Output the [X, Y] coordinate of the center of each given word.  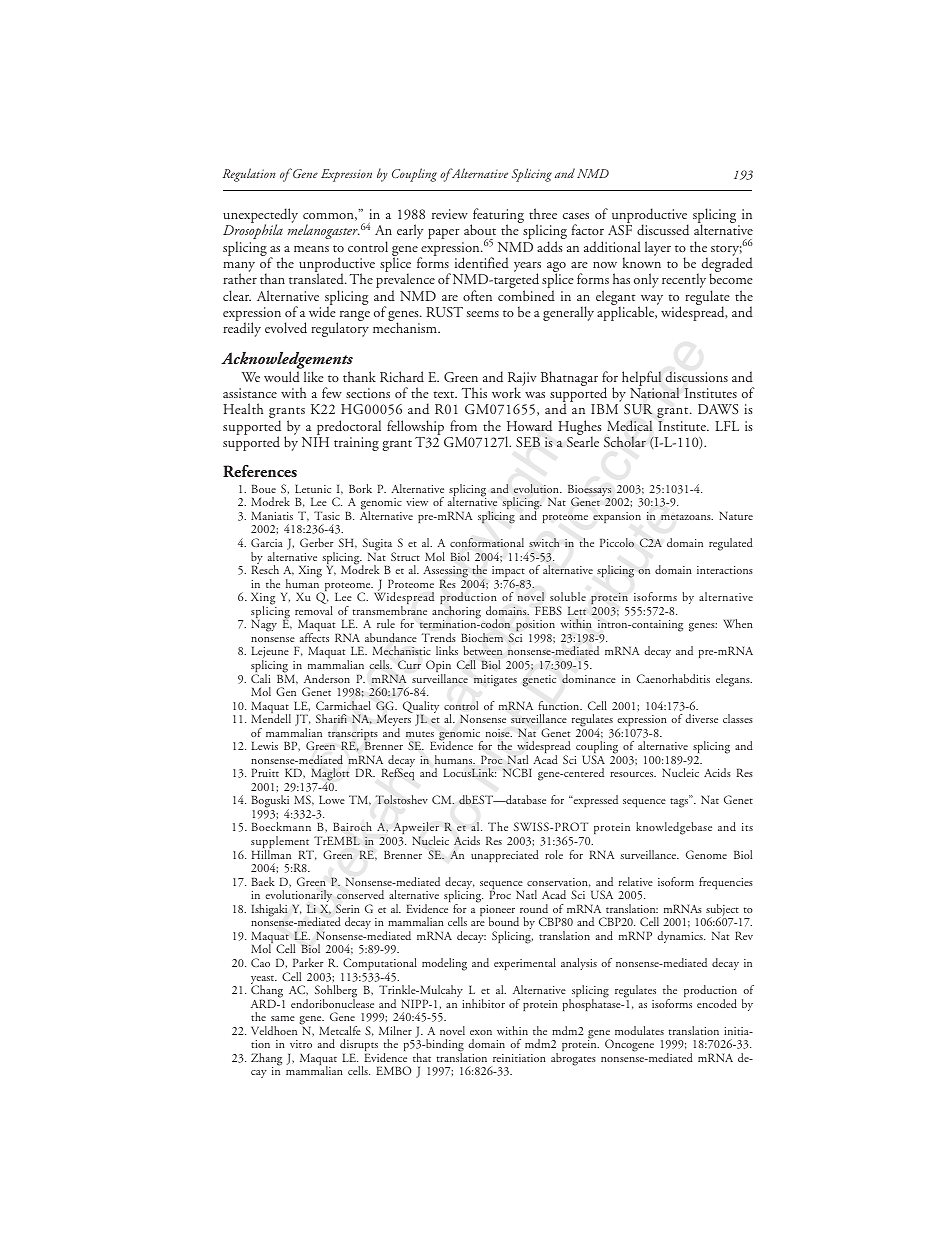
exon [481, 1032]
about [480, 229]
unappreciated [505, 856]
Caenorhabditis [673, 678]
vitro [301, 1044]
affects [314, 637]
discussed [663, 230]
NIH [315, 442]
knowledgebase [674, 828]
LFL [727, 426]
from [463, 425]
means [311, 249]
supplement [280, 843]
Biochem [482, 637]
